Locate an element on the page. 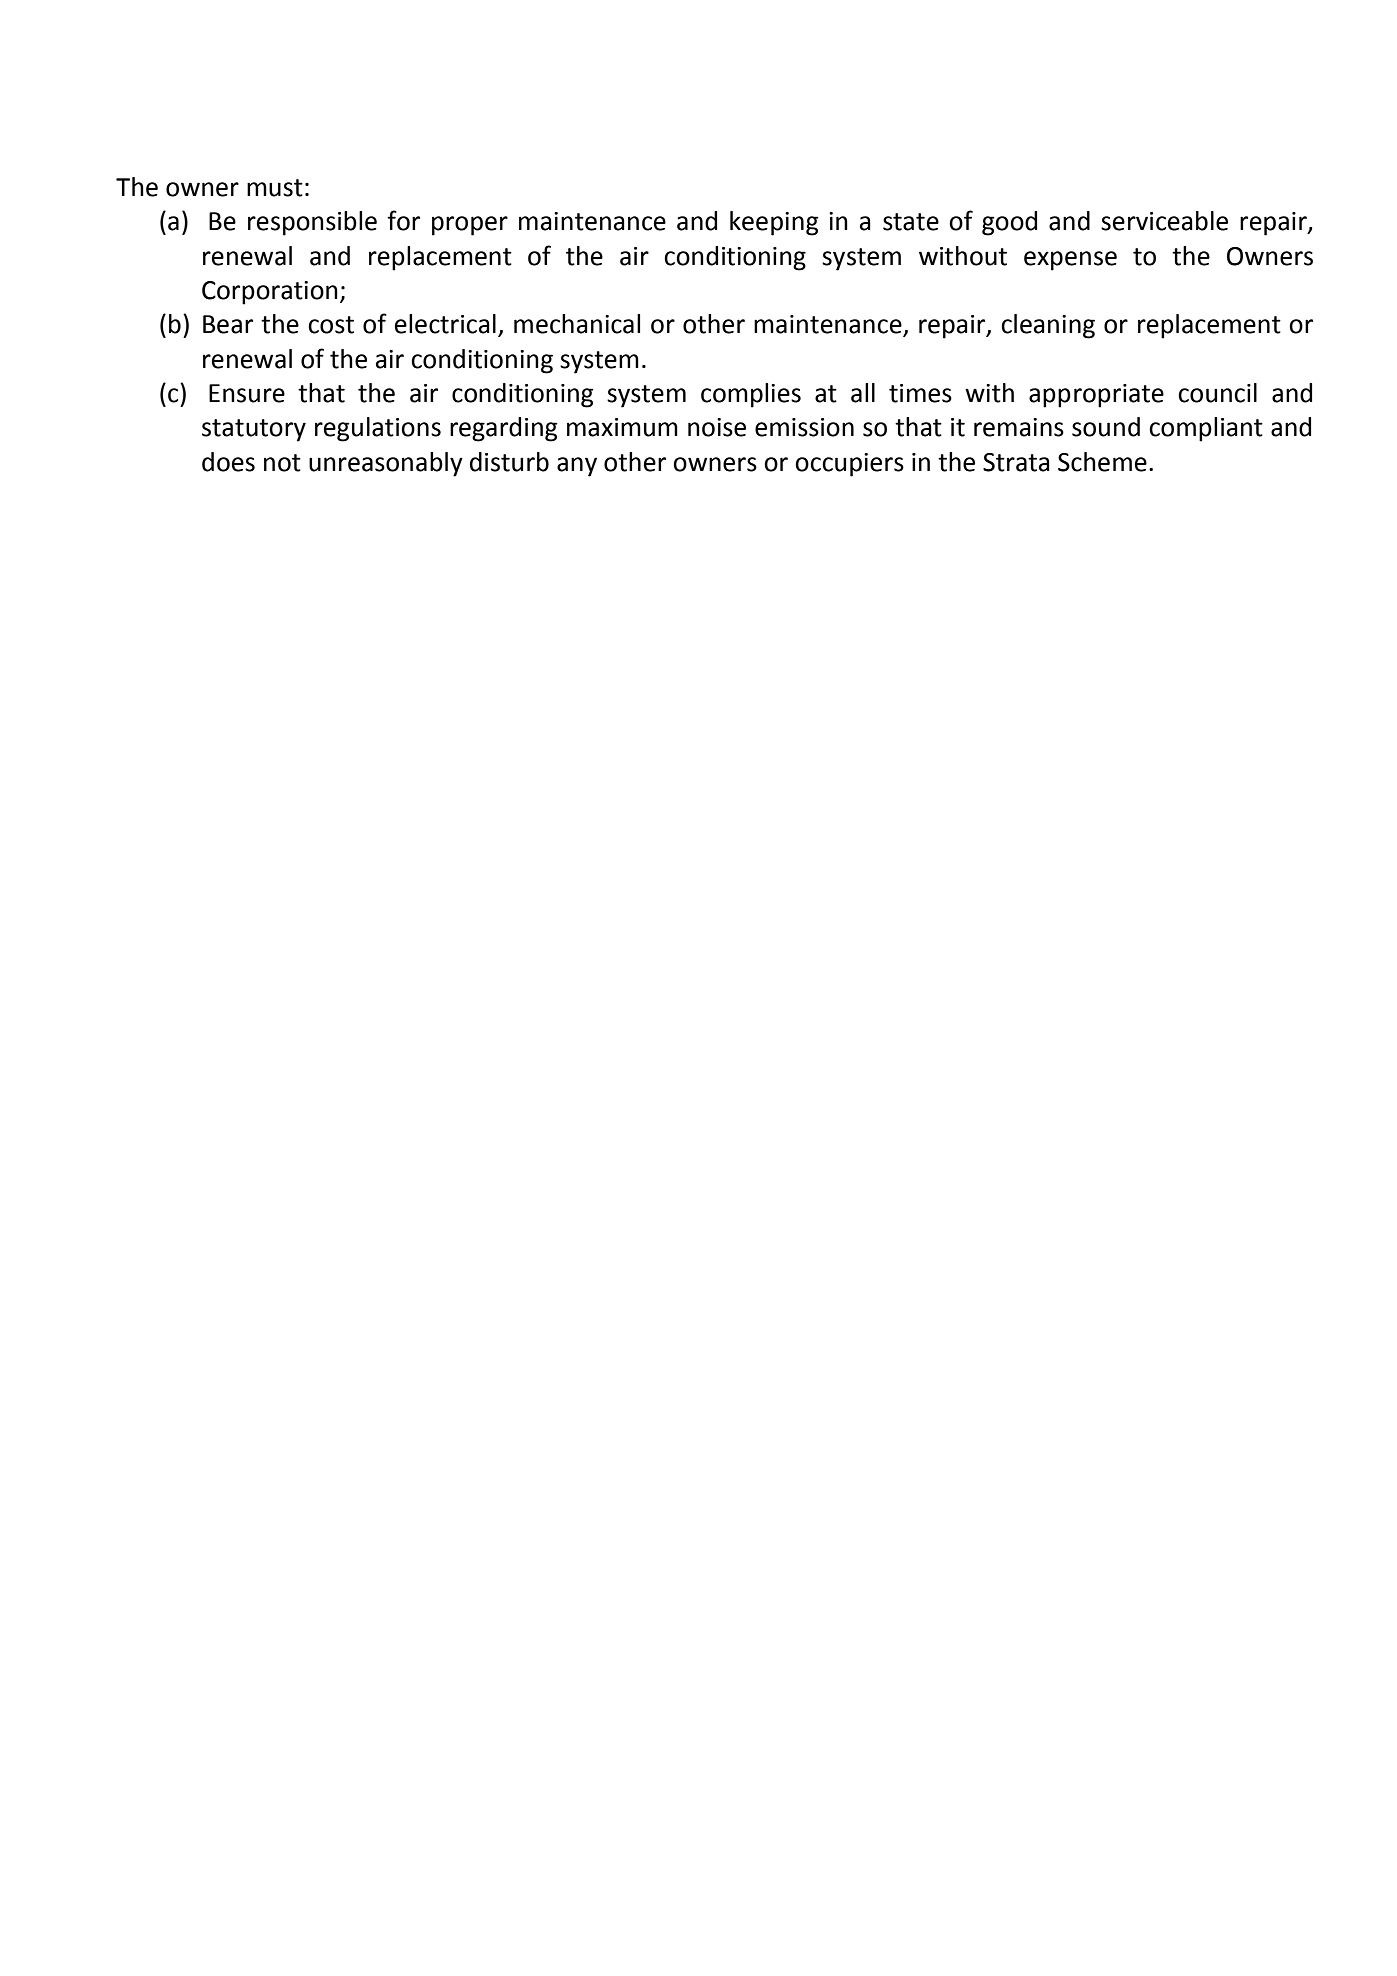 Image resolution: width=1397 pixels, height=1976 pixels. cost is located at coordinates (331, 325).
